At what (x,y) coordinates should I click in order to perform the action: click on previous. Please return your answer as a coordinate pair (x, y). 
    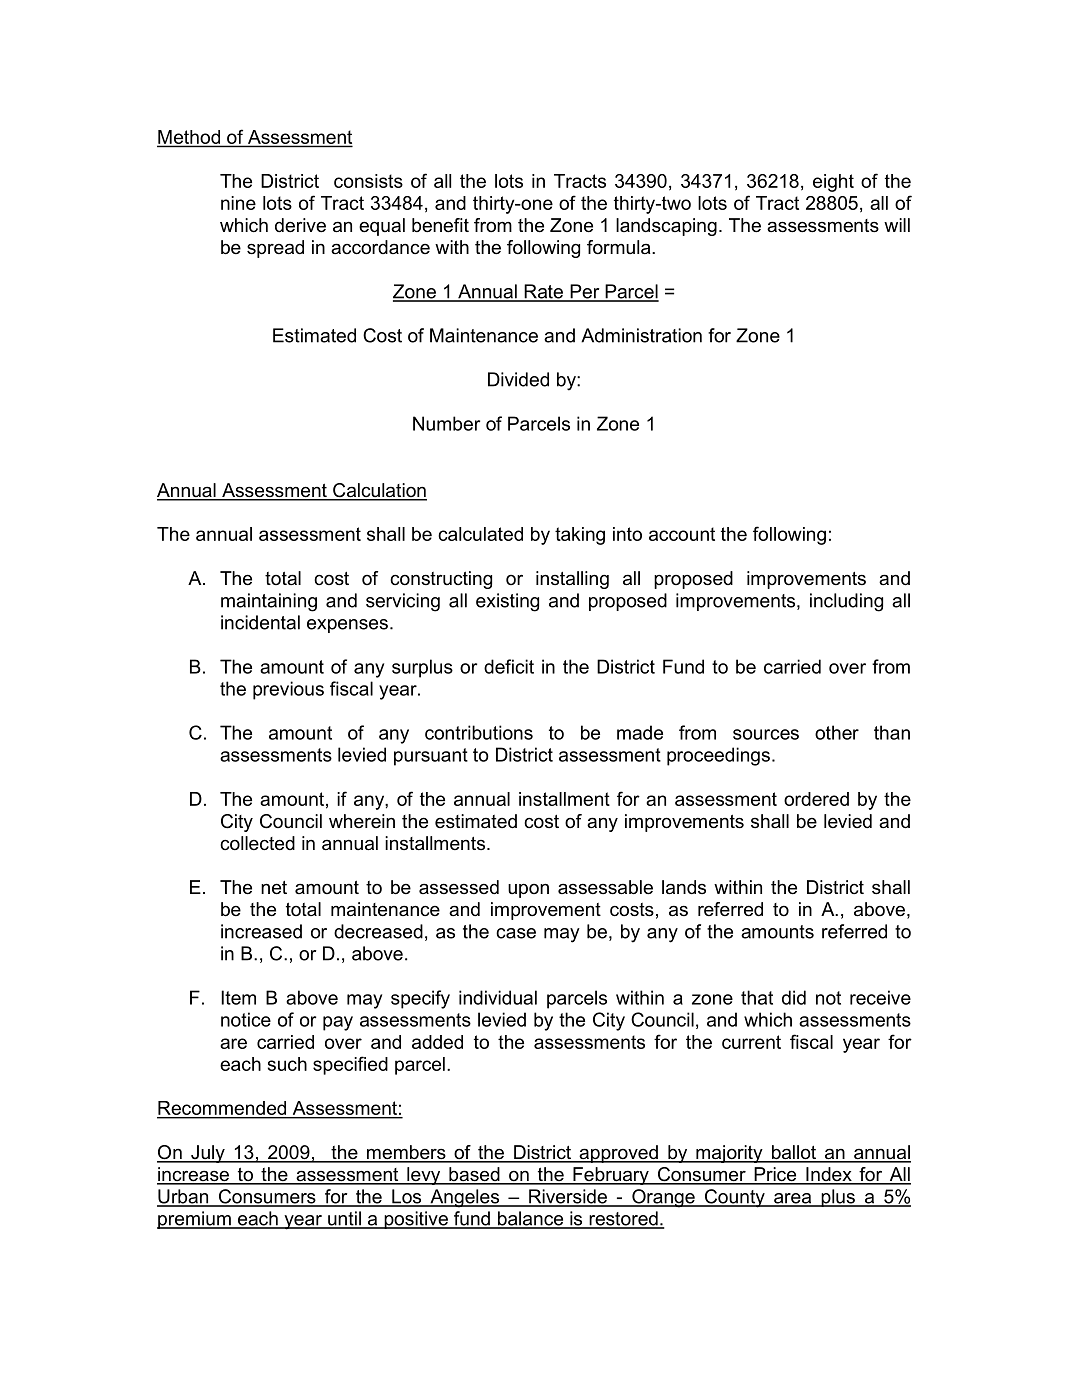
    Looking at the image, I should click on (288, 690).
